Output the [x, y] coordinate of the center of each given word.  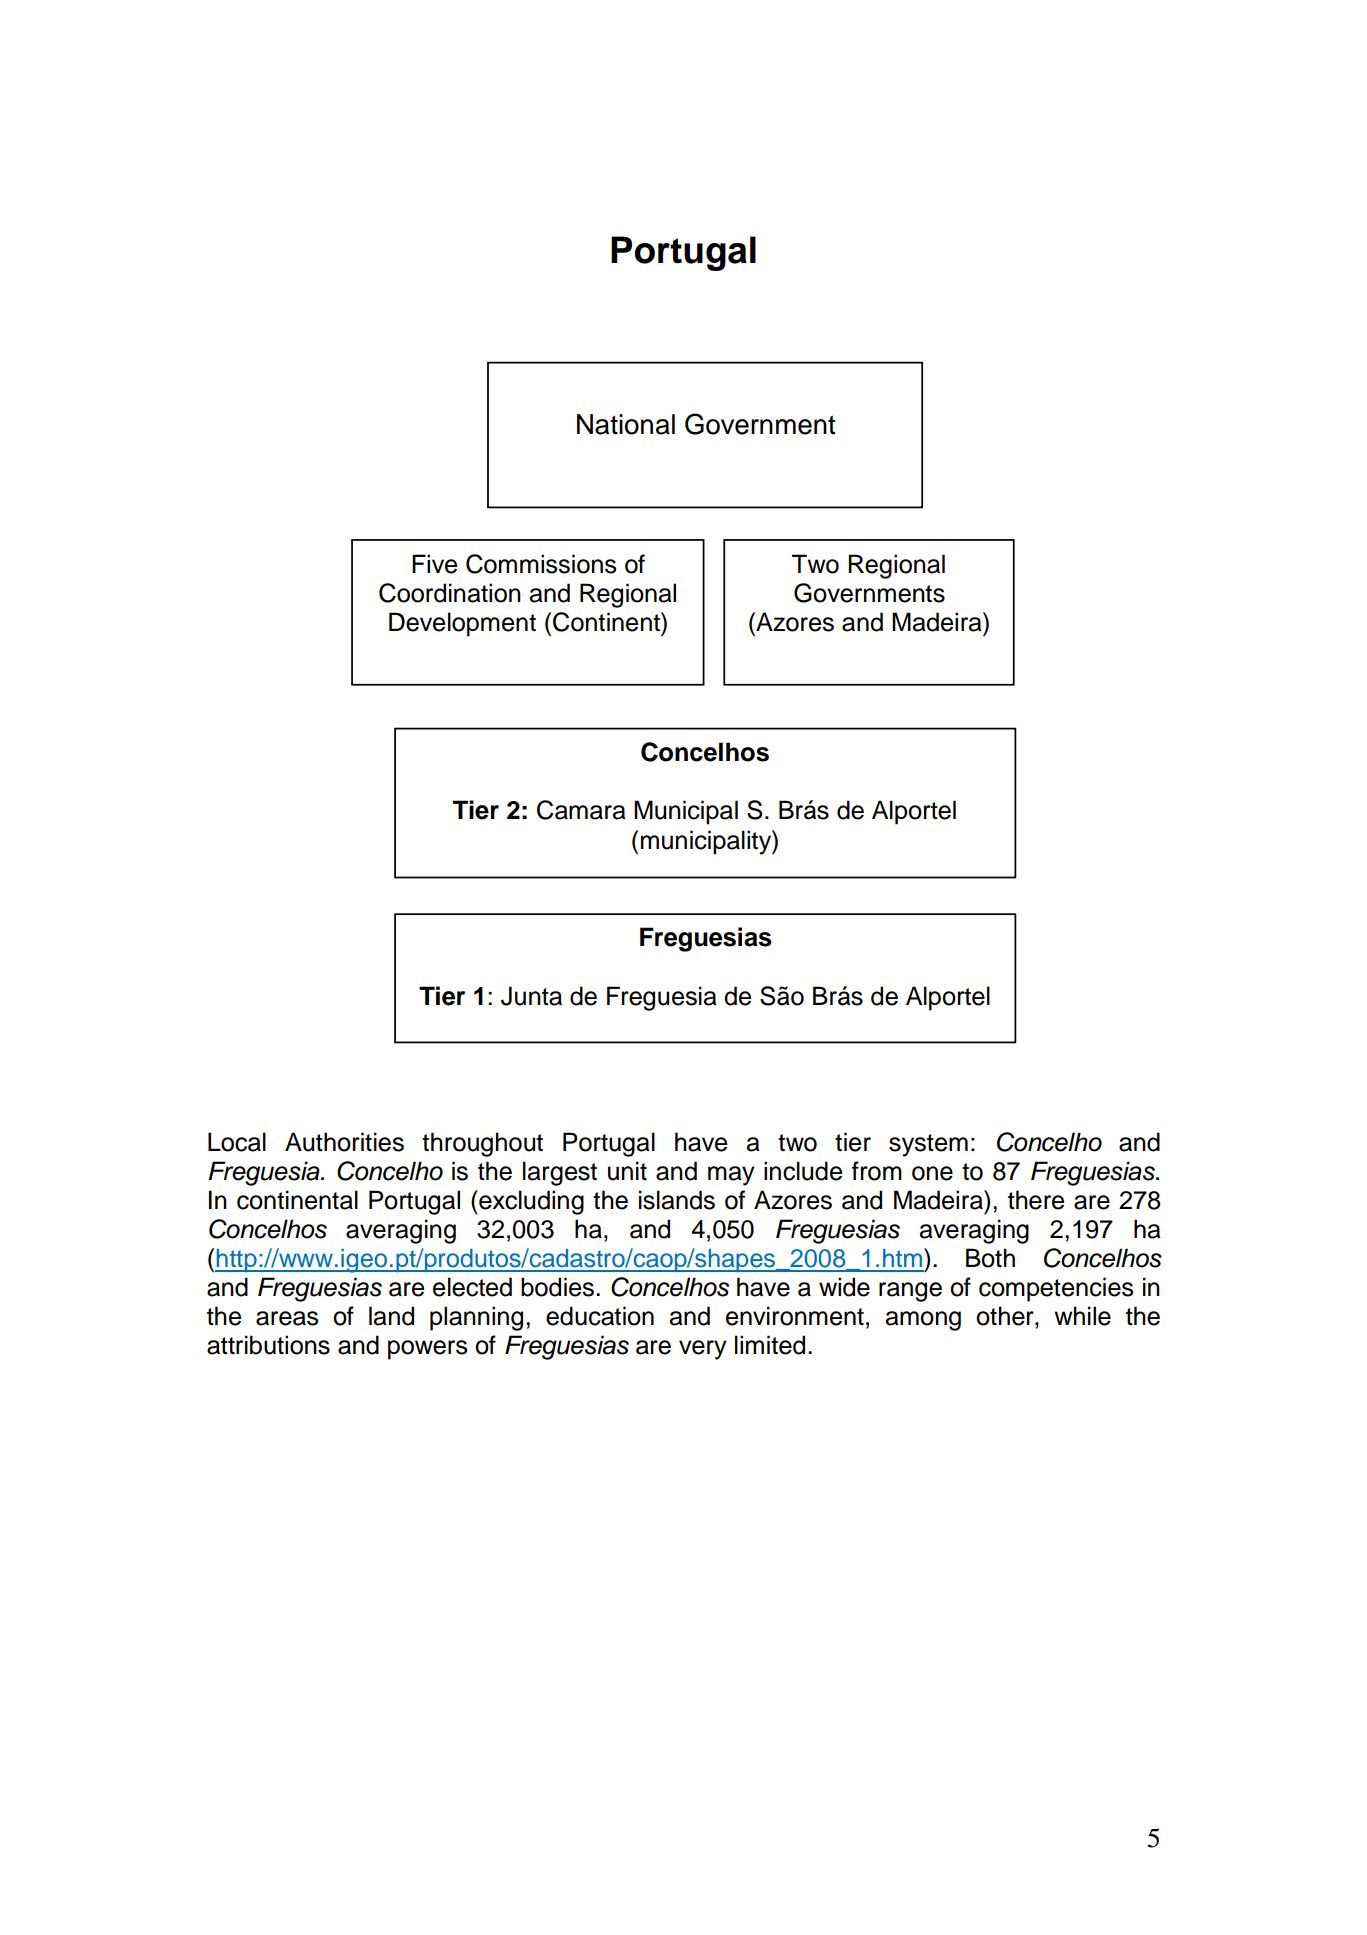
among [923, 1321]
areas [287, 1318]
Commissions [541, 564]
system [928, 1145]
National [626, 424]
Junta [531, 996]
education [600, 1316]
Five [434, 564]
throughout [482, 1144]
